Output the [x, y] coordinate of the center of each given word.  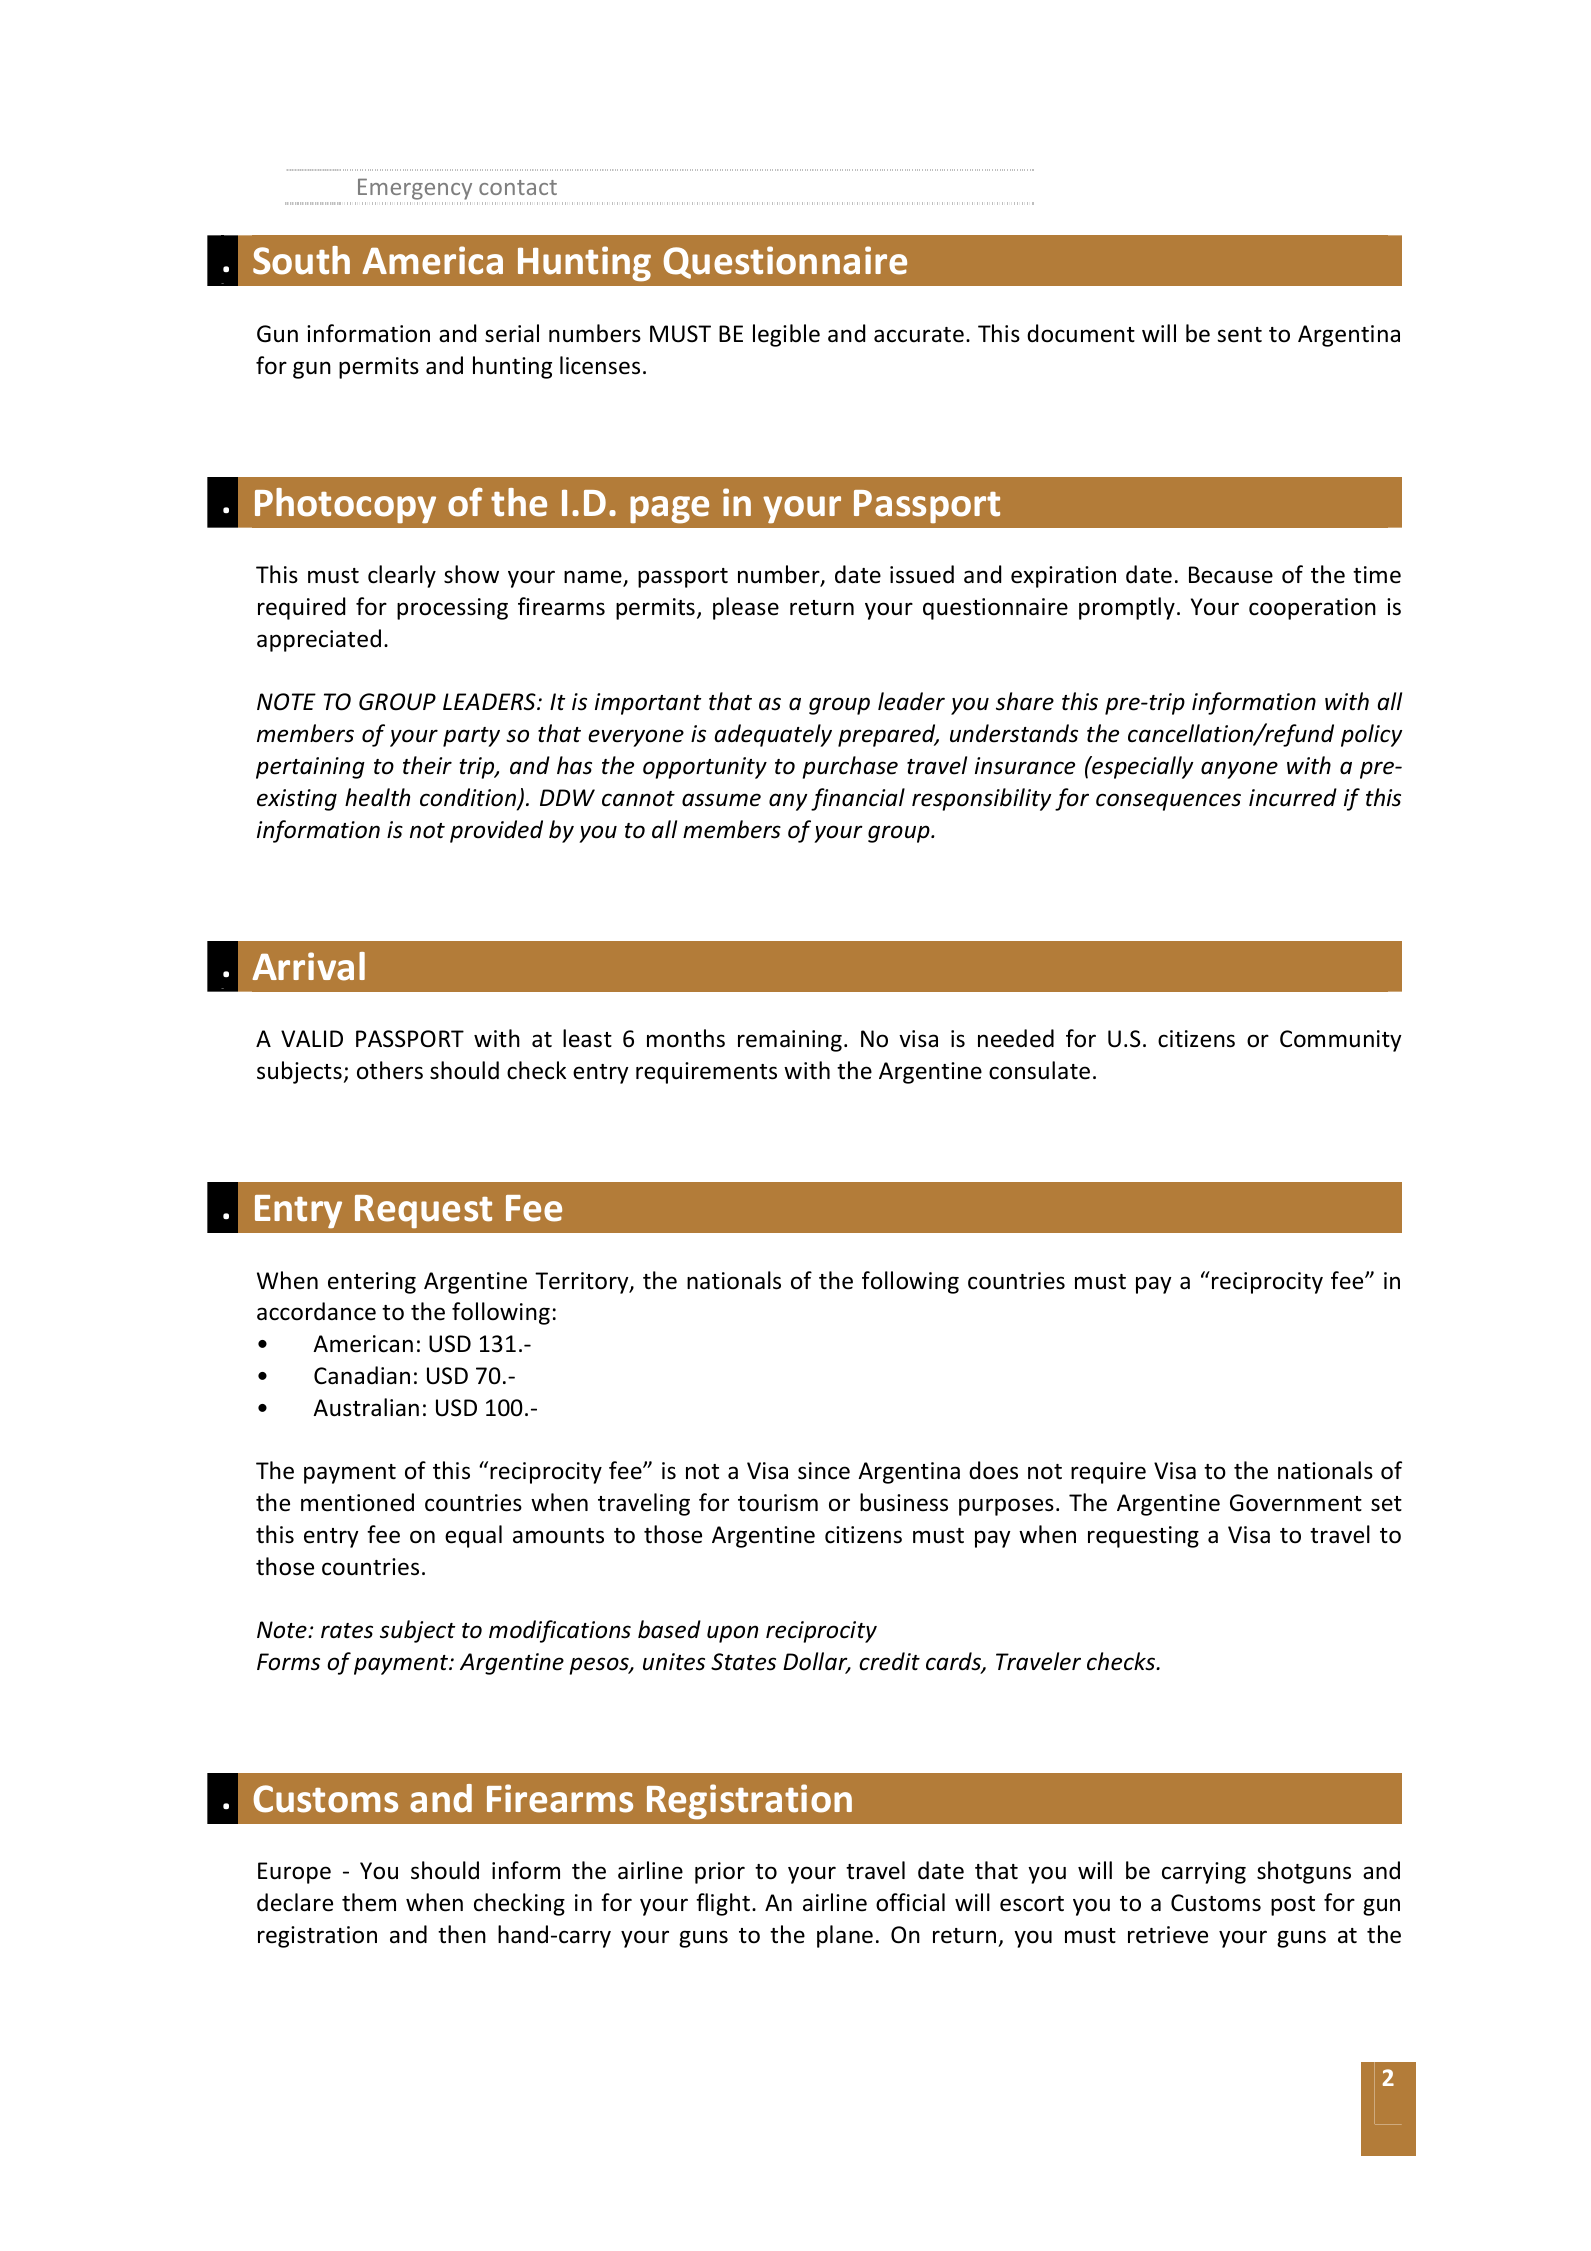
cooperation [1312, 609]
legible [786, 335]
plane [845, 1936]
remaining [790, 1041]
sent [1239, 335]
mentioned [357, 1502]
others [390, 1070]
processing [452, 609]
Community [1341, 1041]
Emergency [415, 189]
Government [1296, 1503]
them [369, 1902]
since [824, 1471]
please [746, 608]
